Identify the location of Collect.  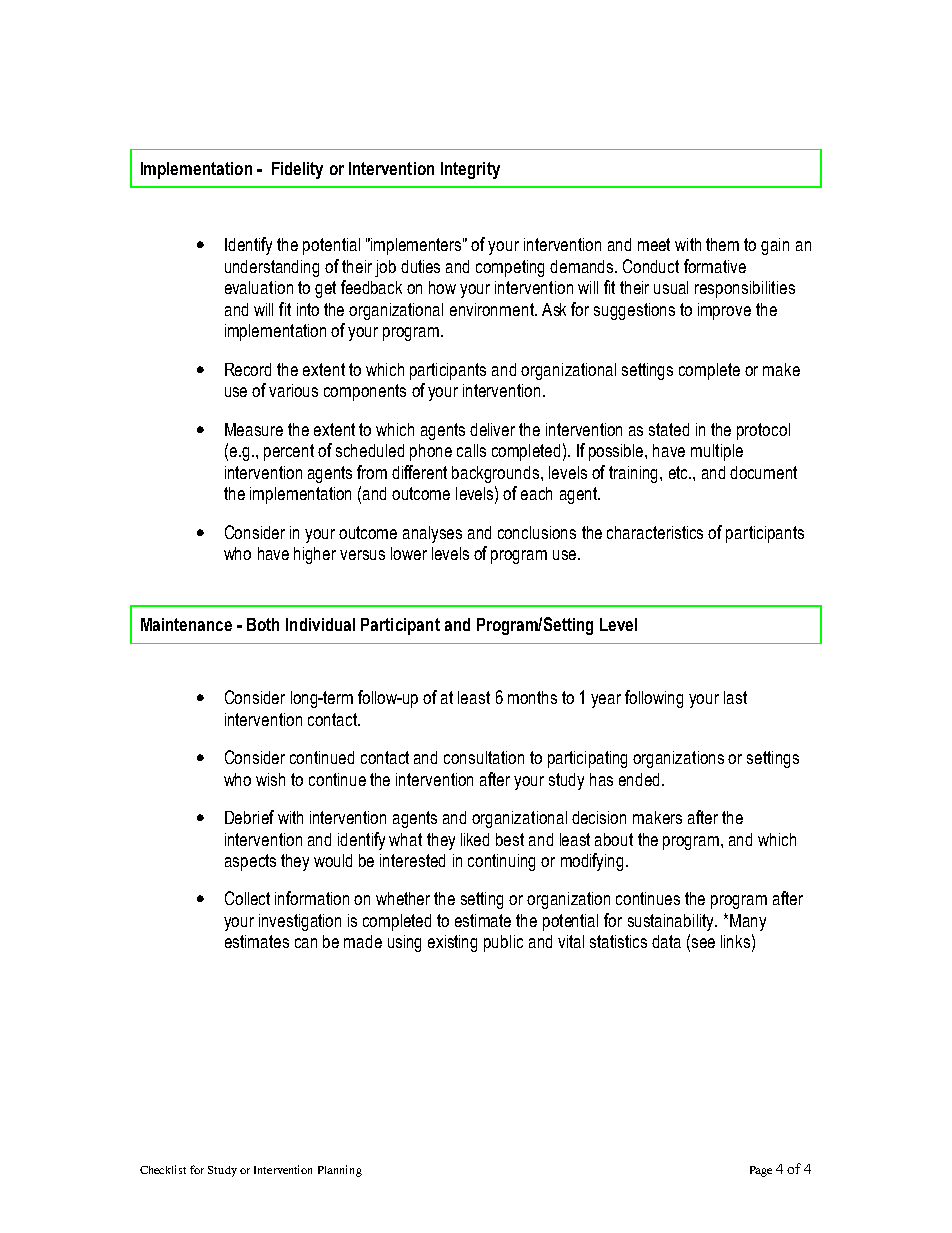
(247, 898).
